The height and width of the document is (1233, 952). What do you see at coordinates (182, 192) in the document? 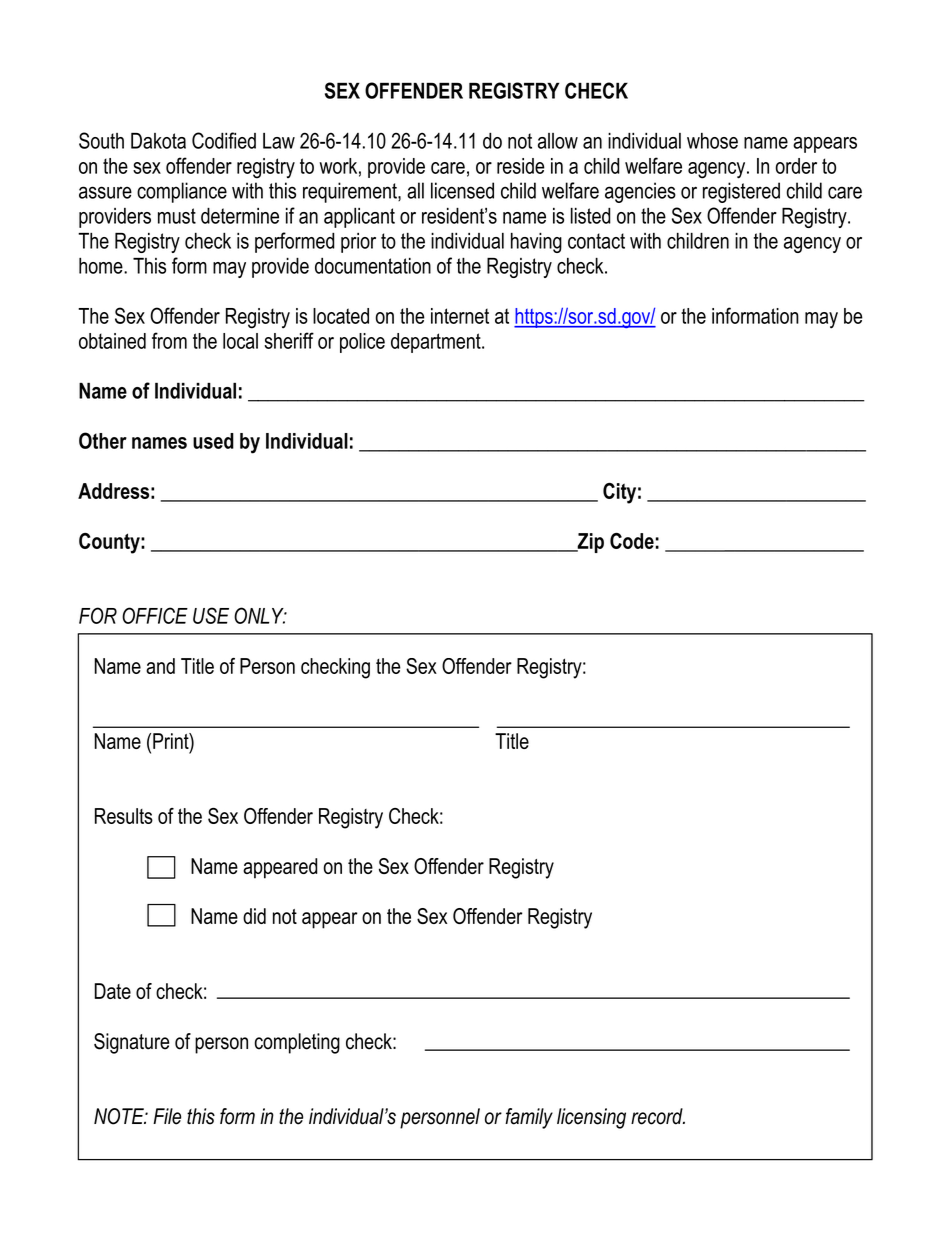
I see `compliance` at bounding box center [182, 192].
